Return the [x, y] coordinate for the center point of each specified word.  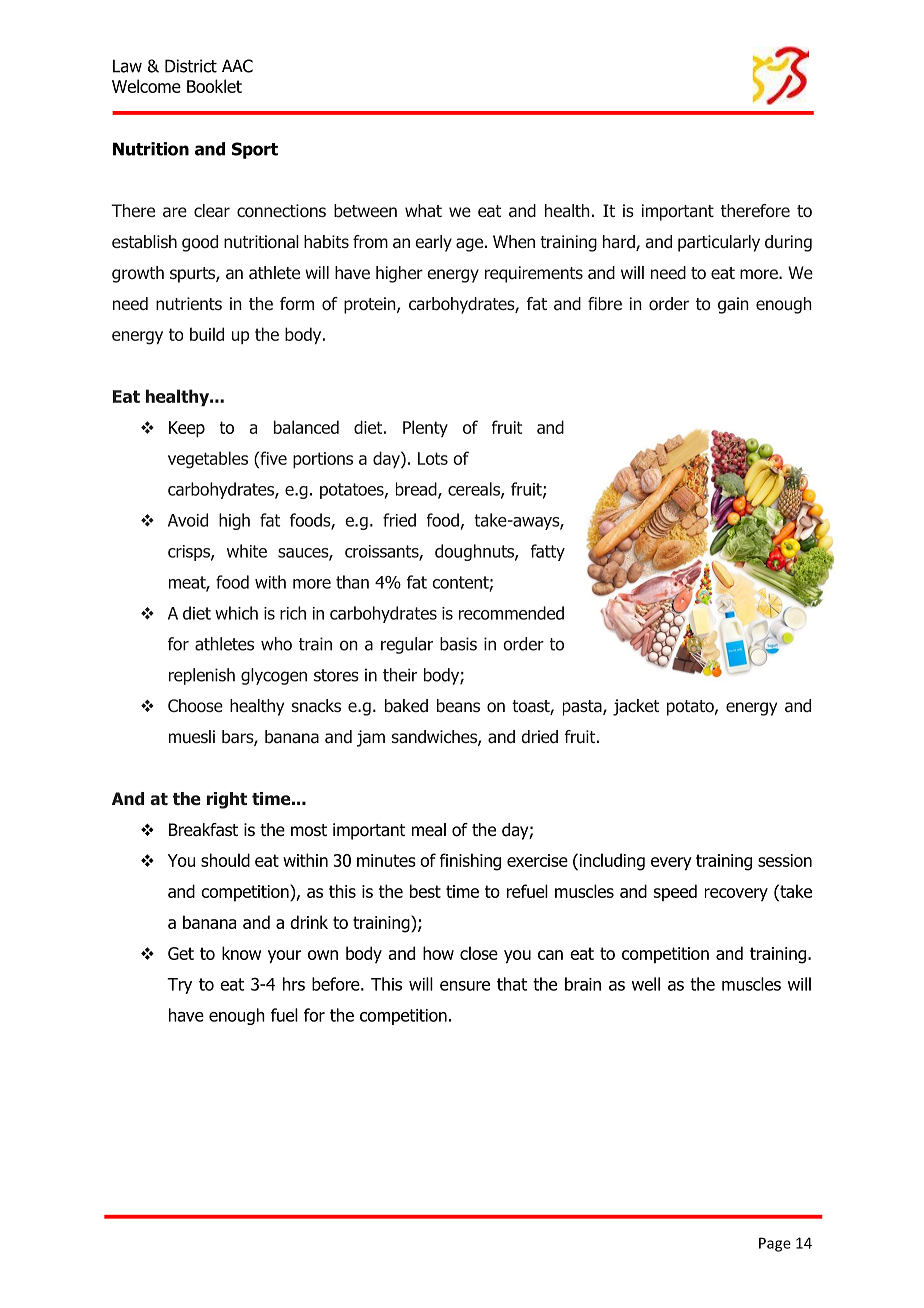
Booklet [214, 86]
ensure [465, 986]
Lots [433, 458]
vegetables [208, 460]
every [671, 864]
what [423, 211]
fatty [548, 552]
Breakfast [203, 830]
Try [179, 986]
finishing [470, 862]
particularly [719, 243]
